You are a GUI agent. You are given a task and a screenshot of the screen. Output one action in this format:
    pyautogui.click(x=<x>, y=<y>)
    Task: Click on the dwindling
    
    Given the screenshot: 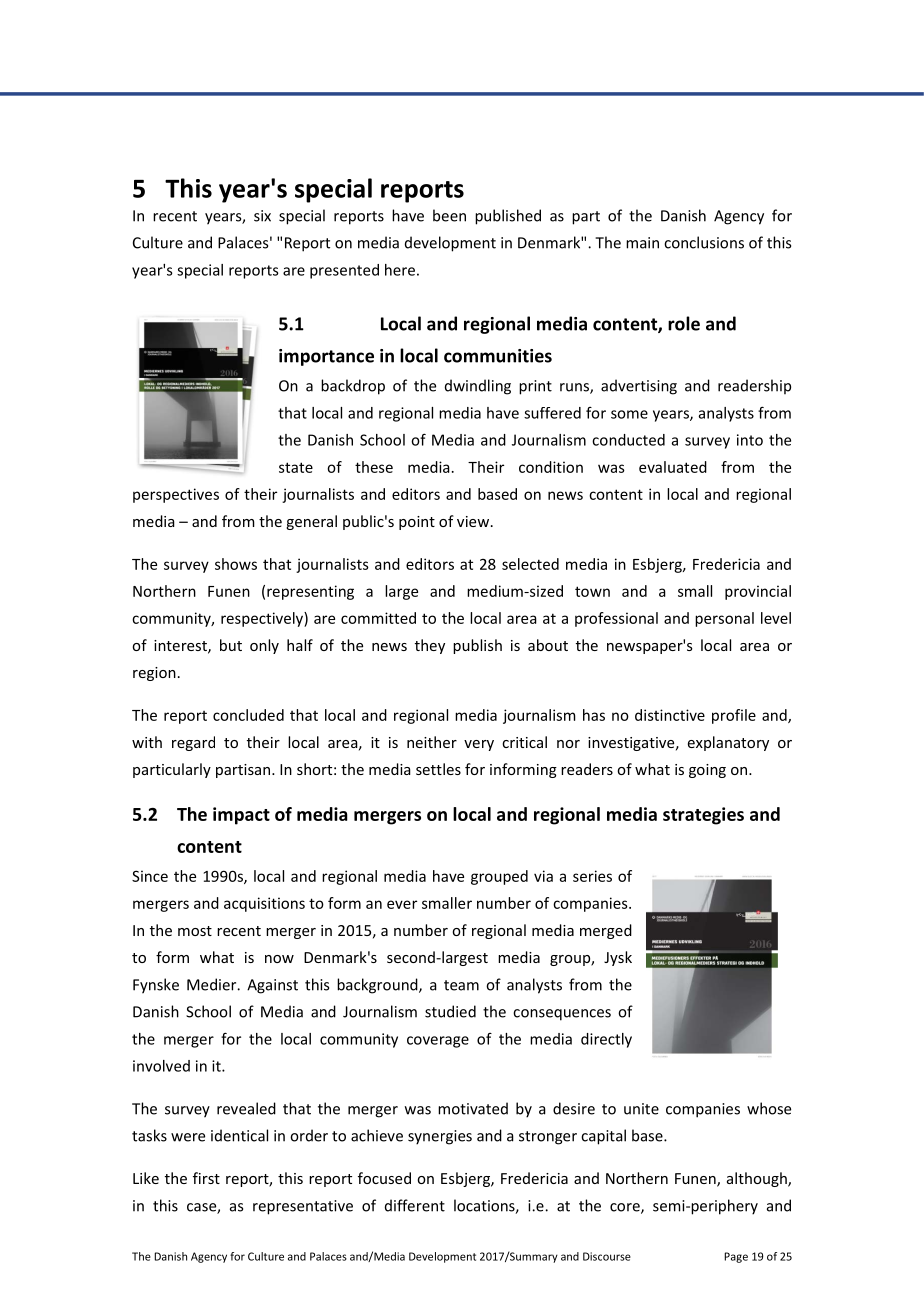 What is the action you would take?
    pyautogui.click(x=478, y=387)
